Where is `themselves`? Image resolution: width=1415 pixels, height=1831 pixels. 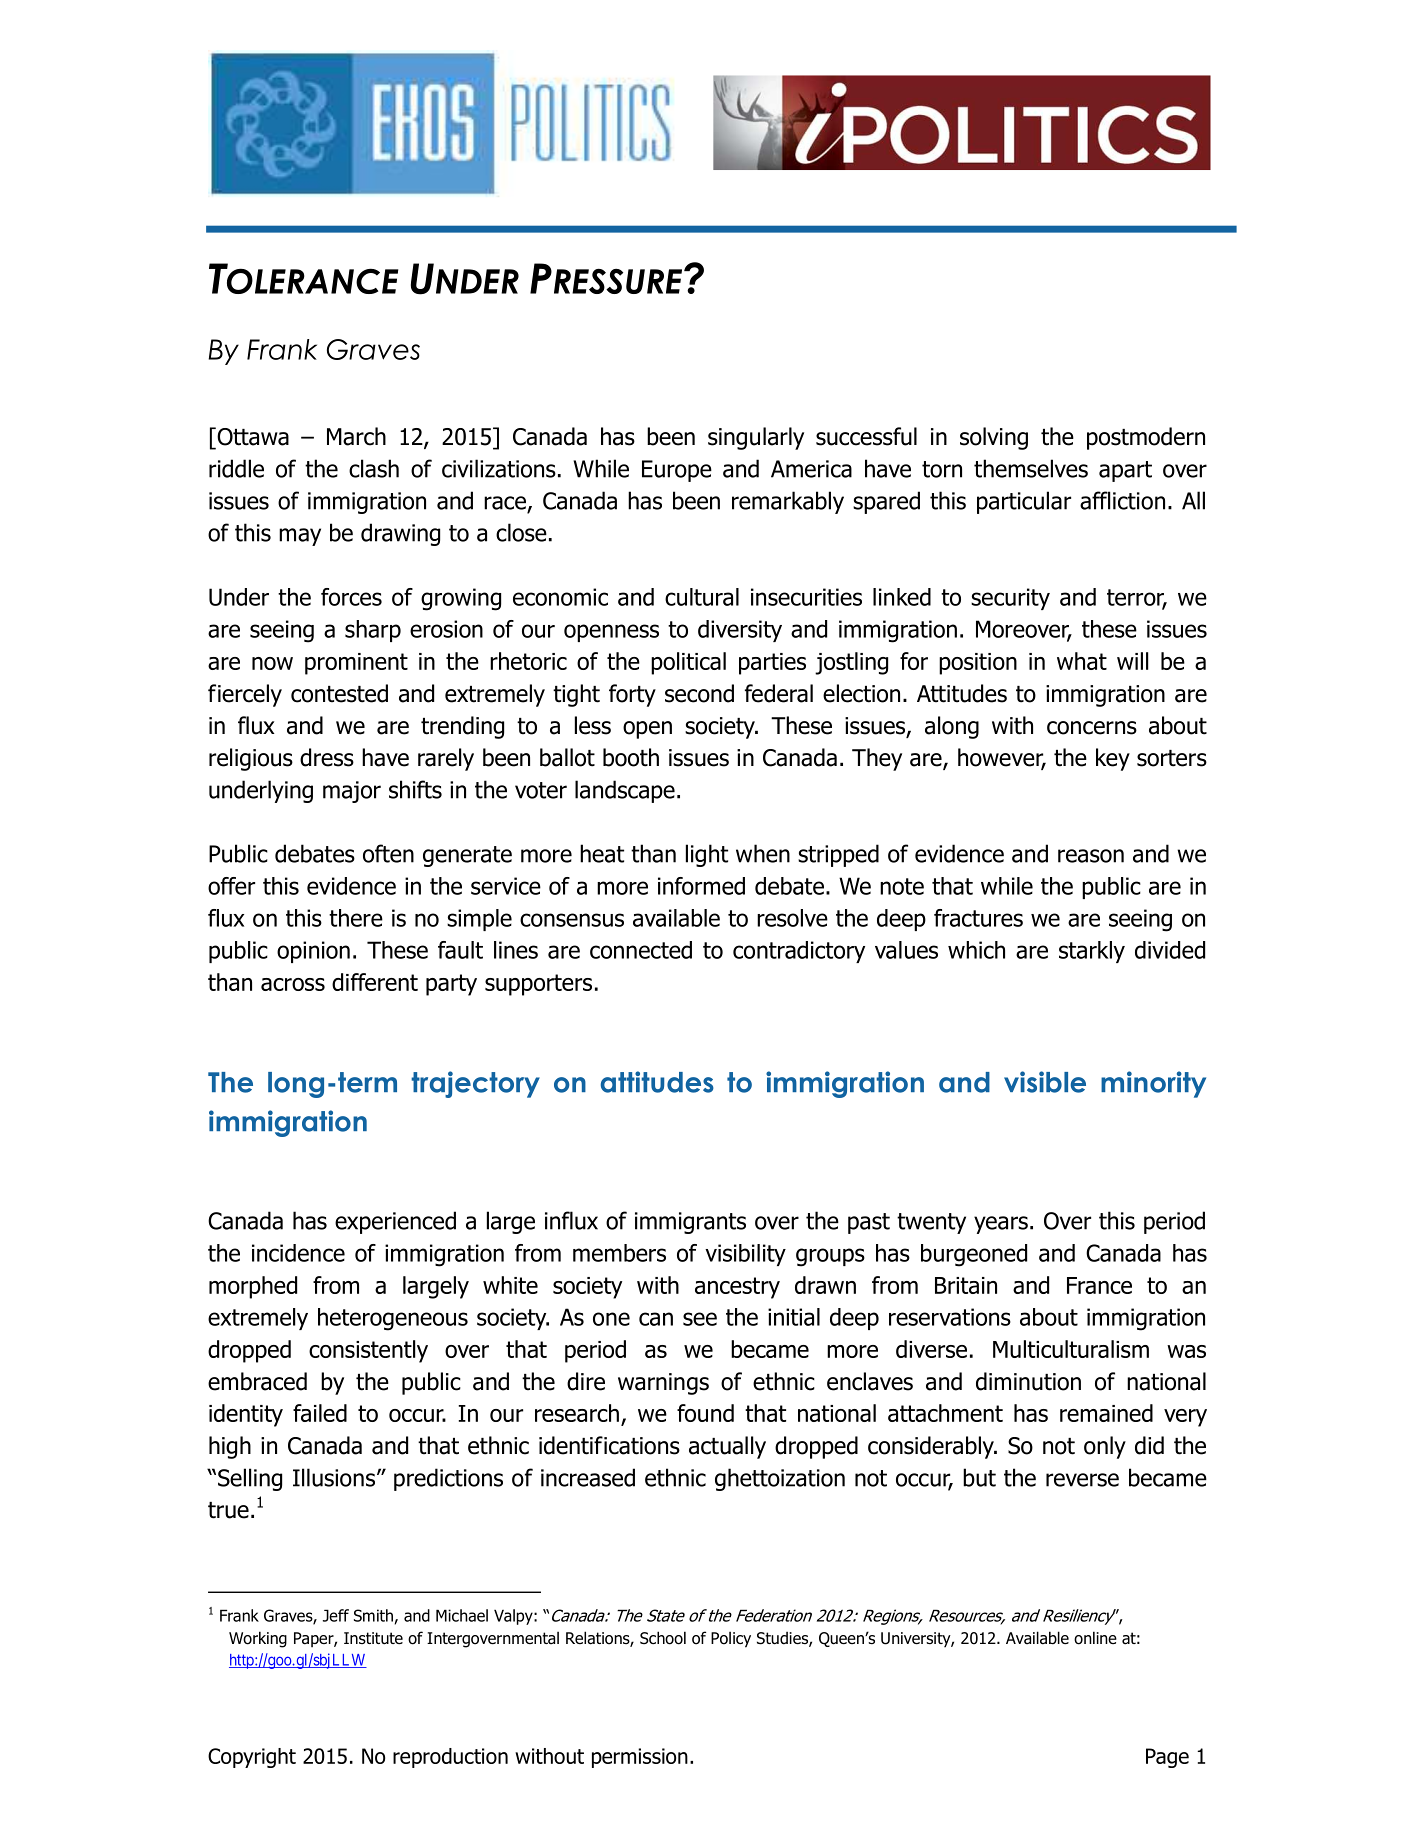
themselves is located at coordinates (1031, 468).
